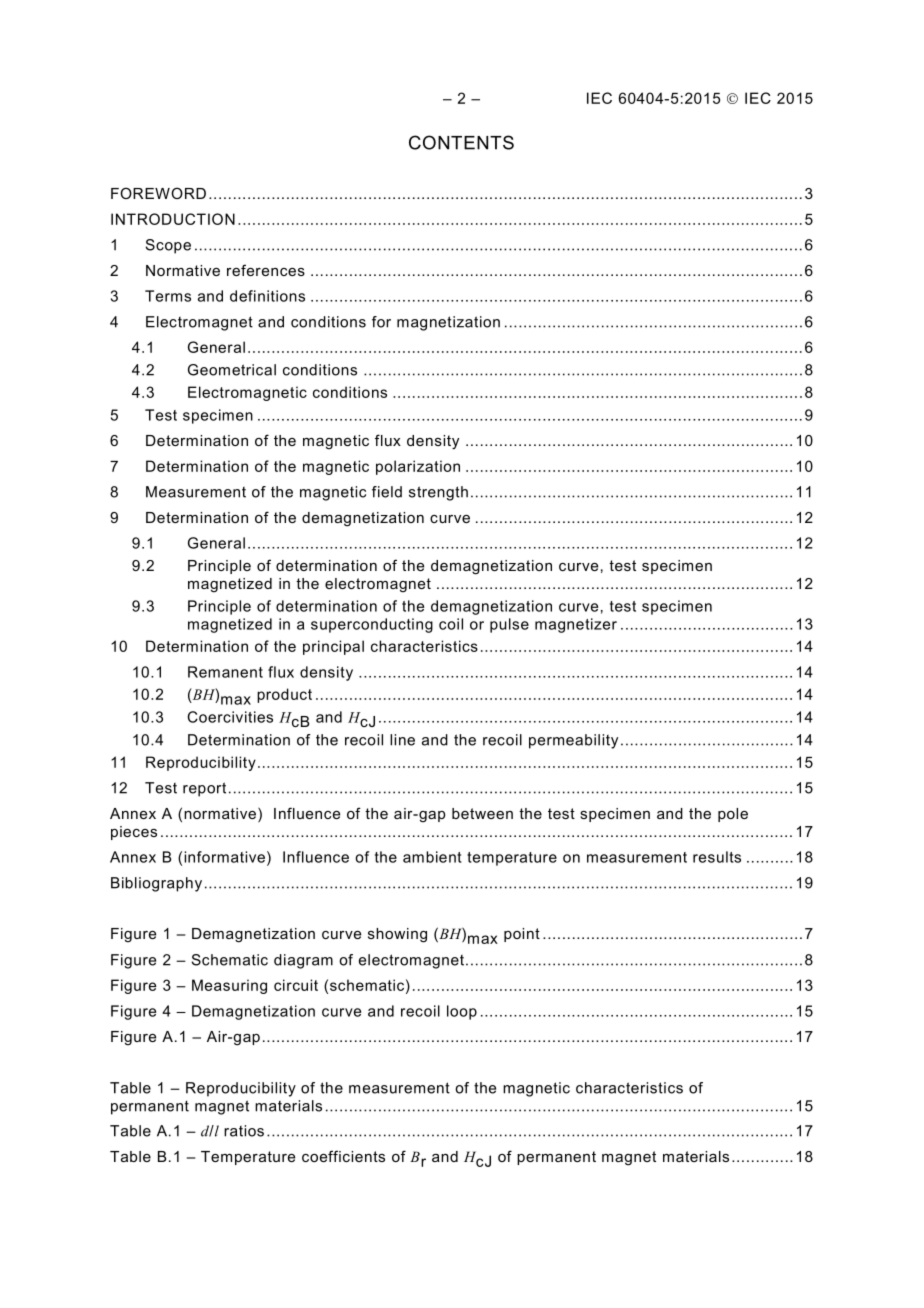 This screenshot has height=1308, width=924. Describe the element at coordinates (266, 270) in the screenshot. I see `references` at that location.
